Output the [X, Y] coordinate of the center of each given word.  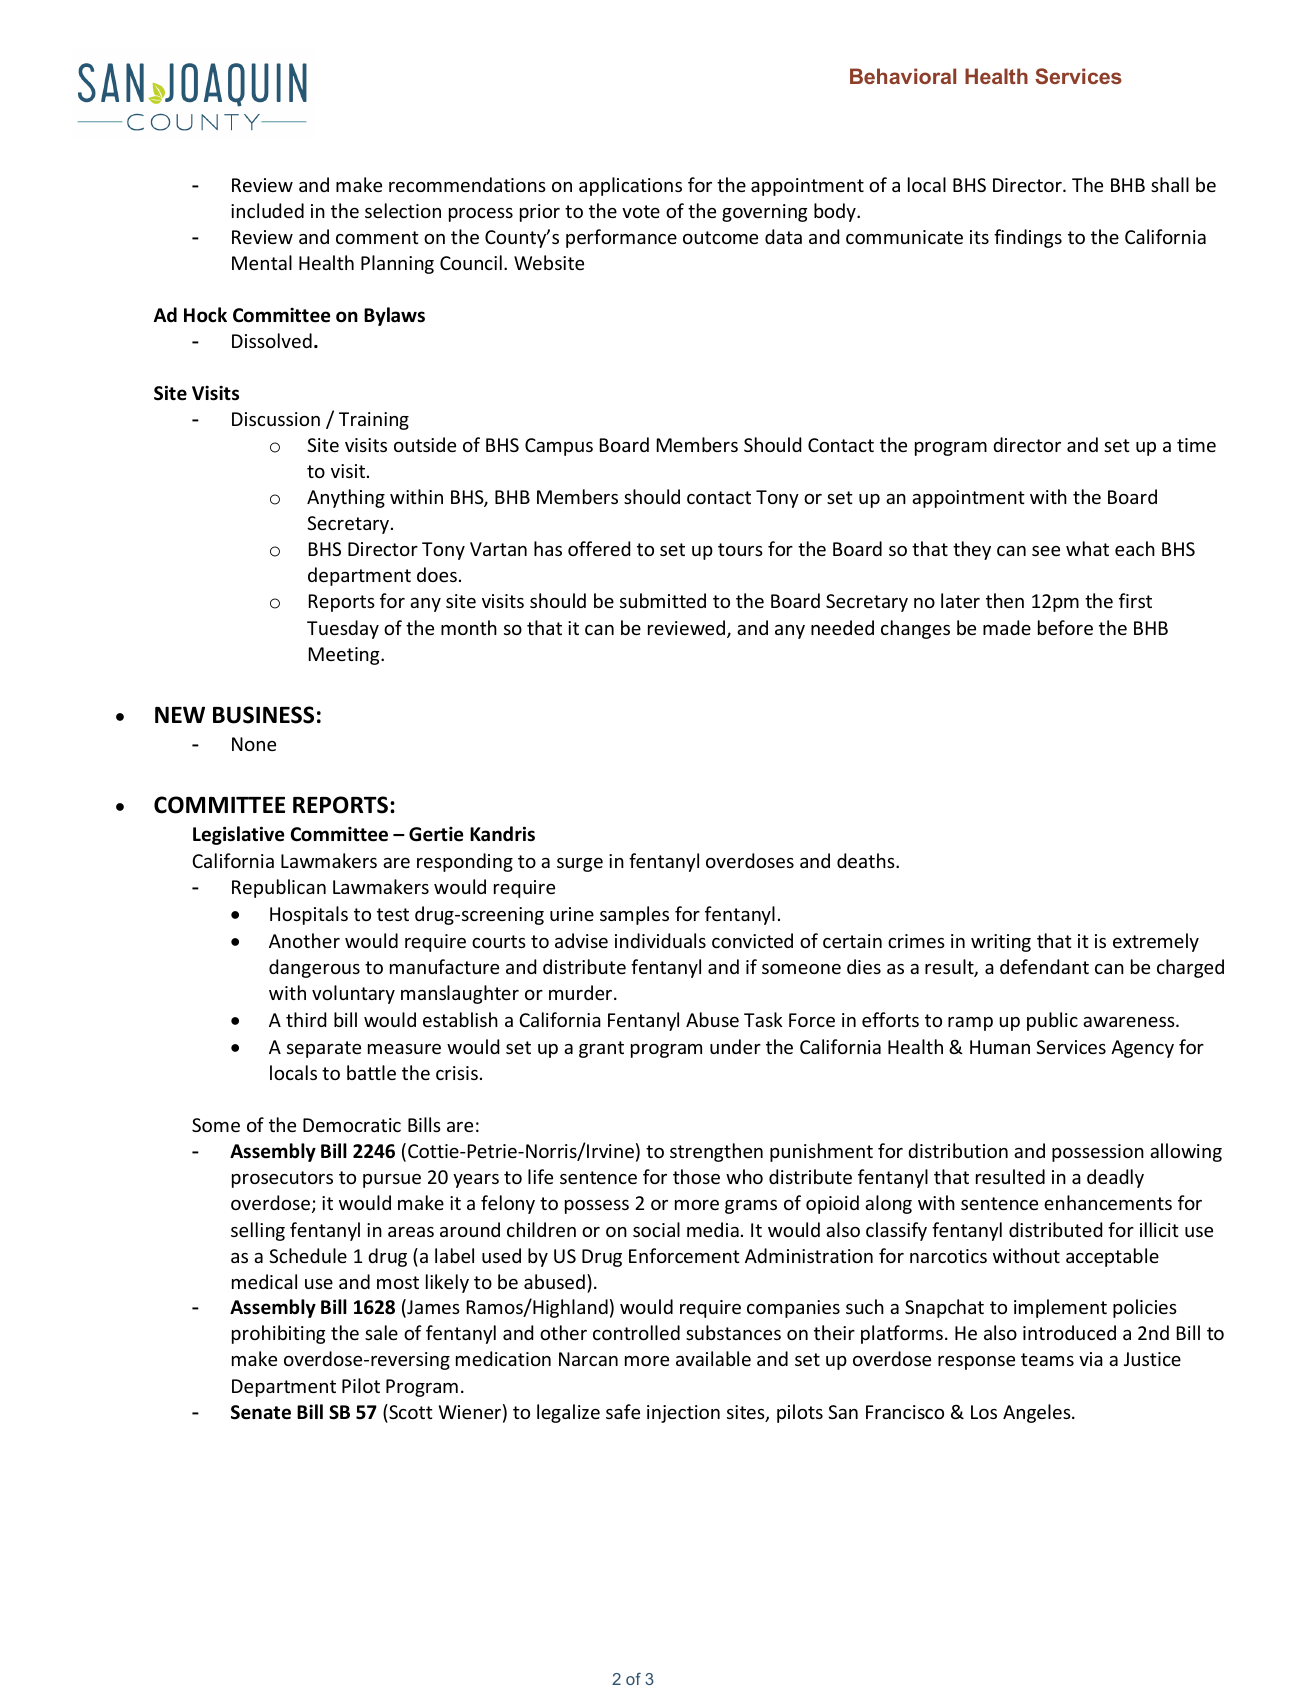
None [254, 744]
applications [630, 186]
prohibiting [278, 1334]
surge [580, 865]
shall [1170, 184]
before [1065, 627]
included [267, 210]
